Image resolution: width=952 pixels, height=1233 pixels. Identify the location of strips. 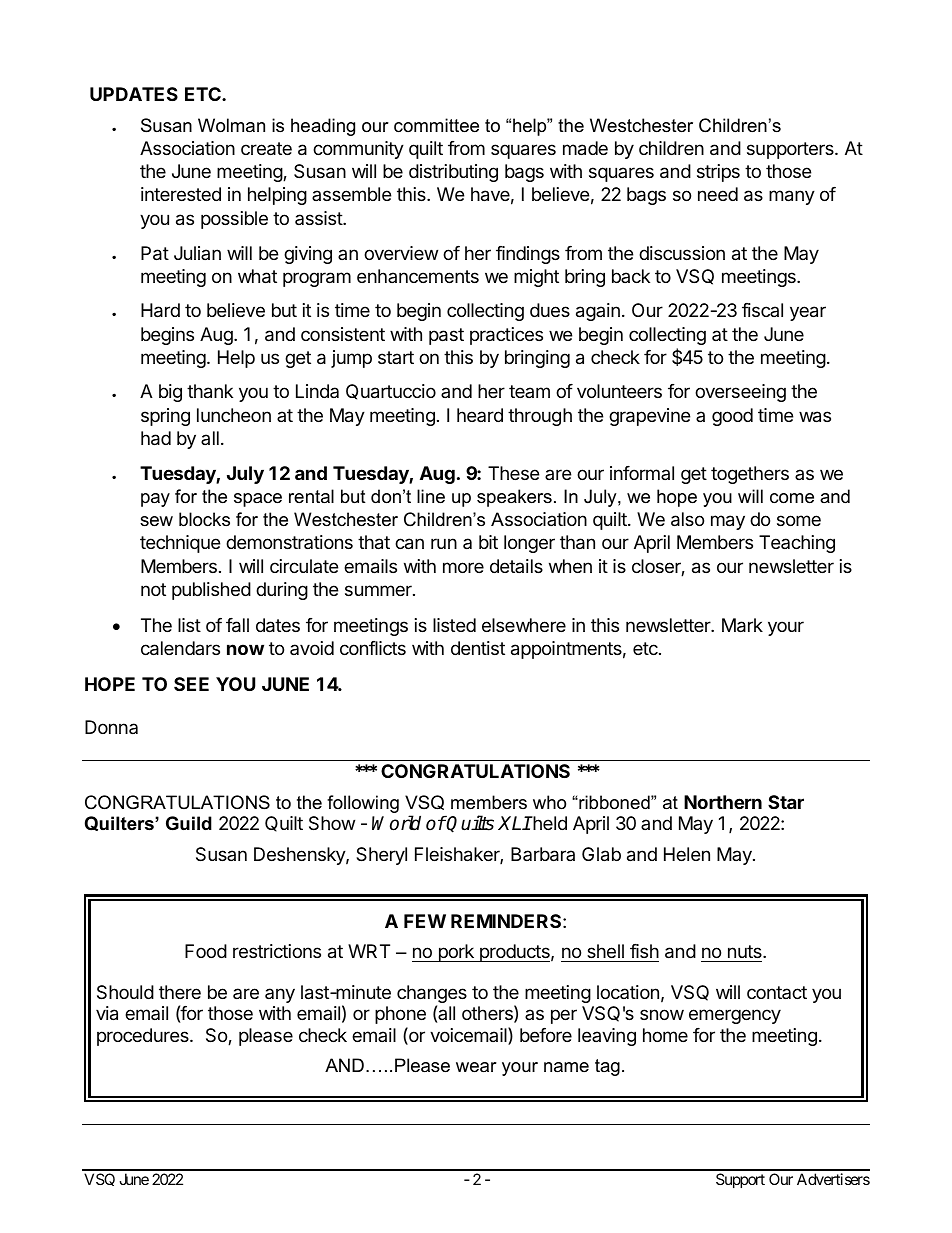
(718, 173).
